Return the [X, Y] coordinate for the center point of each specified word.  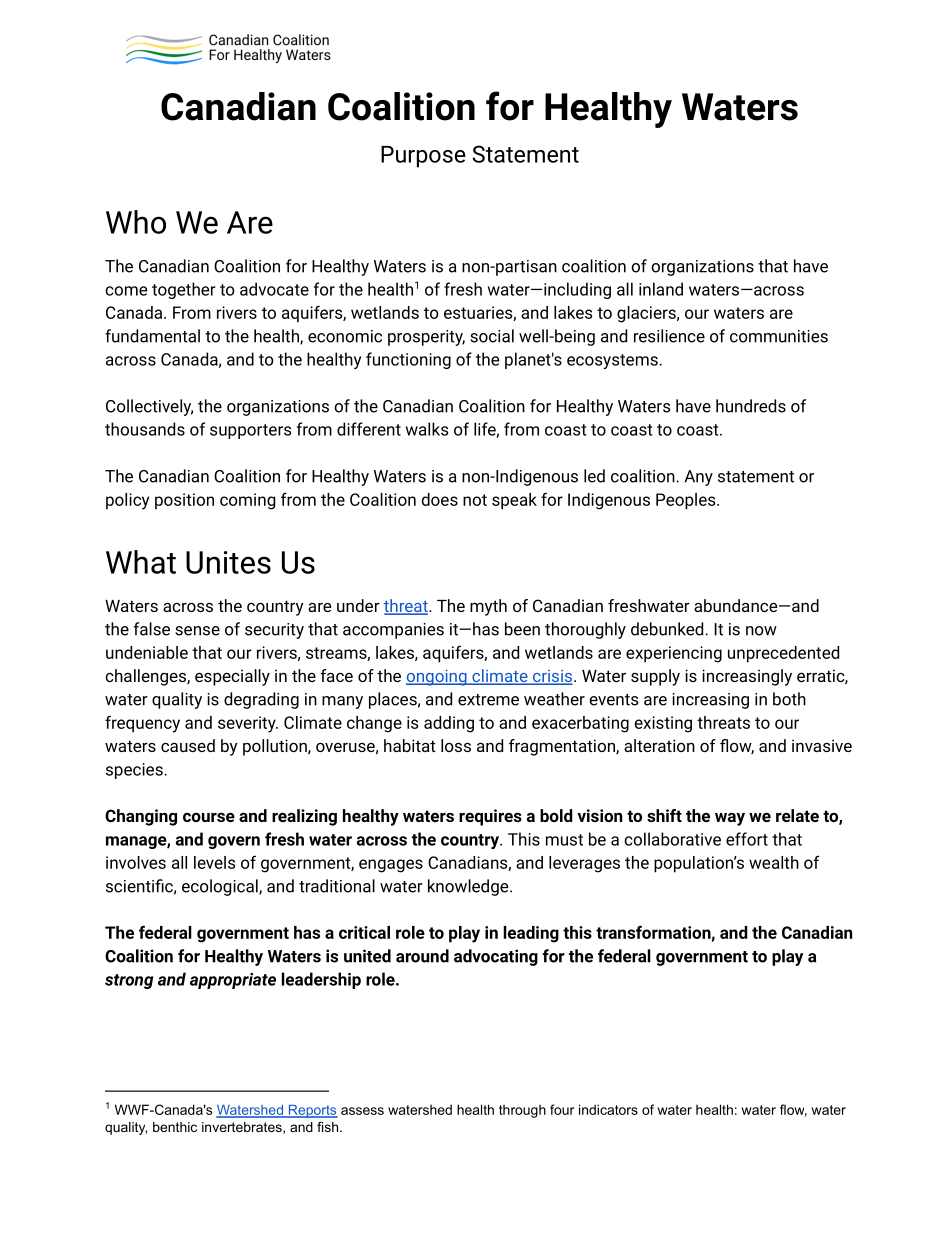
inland [661, 289]
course [209, 817]
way [730, 819]
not [475, 500]
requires [490, 817]
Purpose [423, 157]
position [184, 501]
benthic [175, 1127]
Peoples [687, 501]
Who [136, 222]
